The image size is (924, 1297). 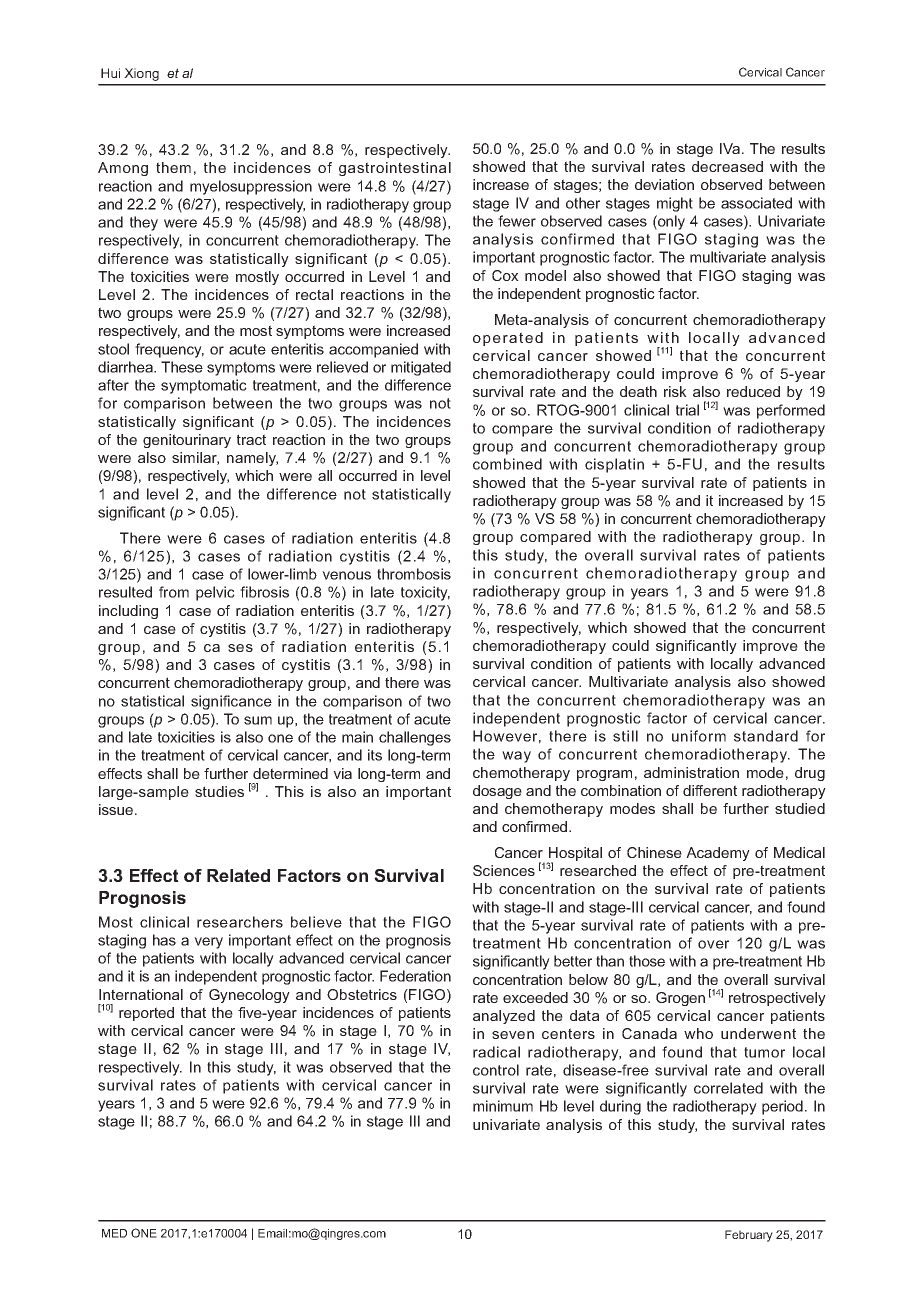 What do you see at coordinates (699, 736) in the page?
I see `uniform` at bounding box center [699, 736].
